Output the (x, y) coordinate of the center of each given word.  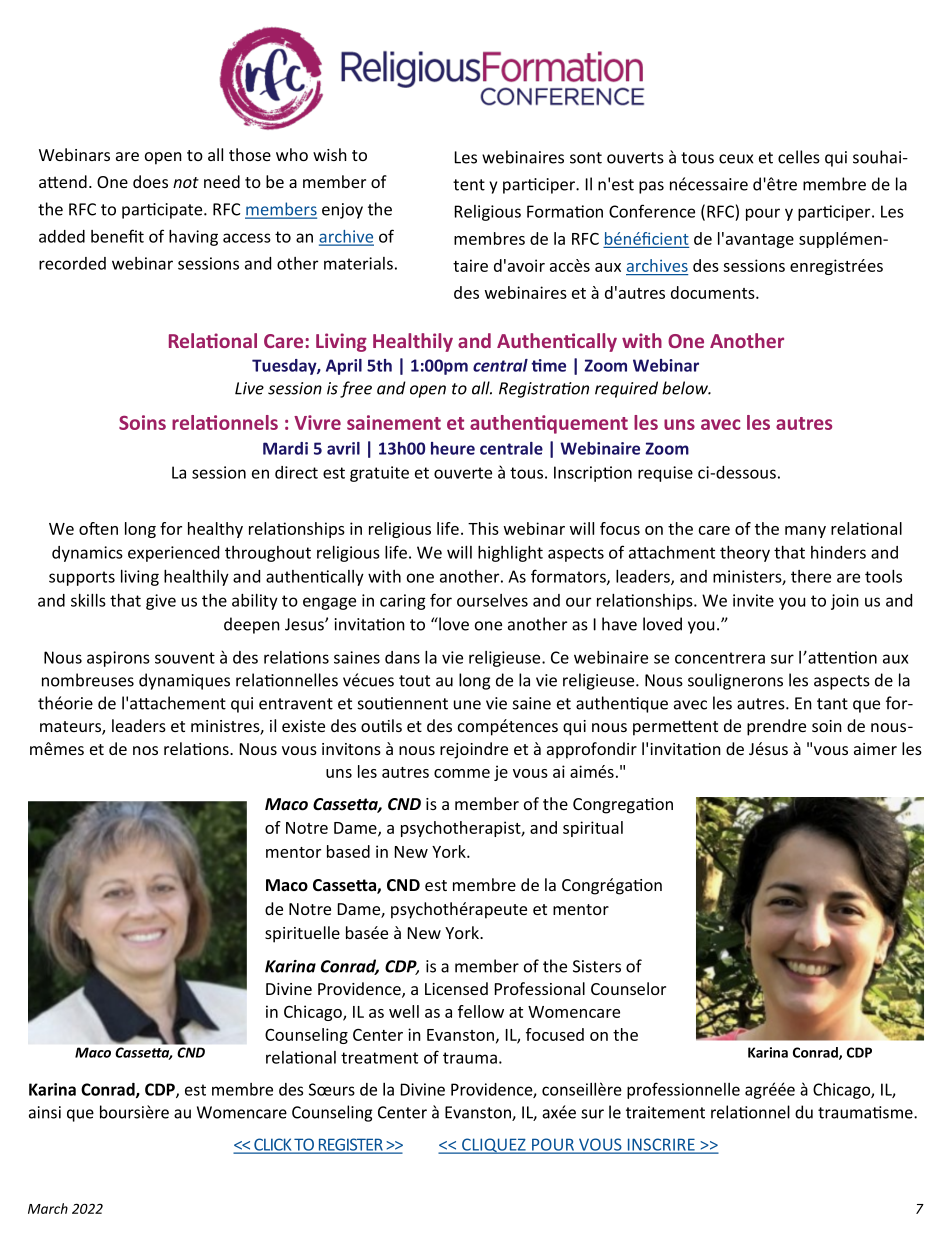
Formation (565, 211)
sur (782, 659)
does (150, 181)
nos (145, 750)
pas (651, 187)
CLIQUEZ (494, 1146)
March (48, 1208)
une (467, 705)
